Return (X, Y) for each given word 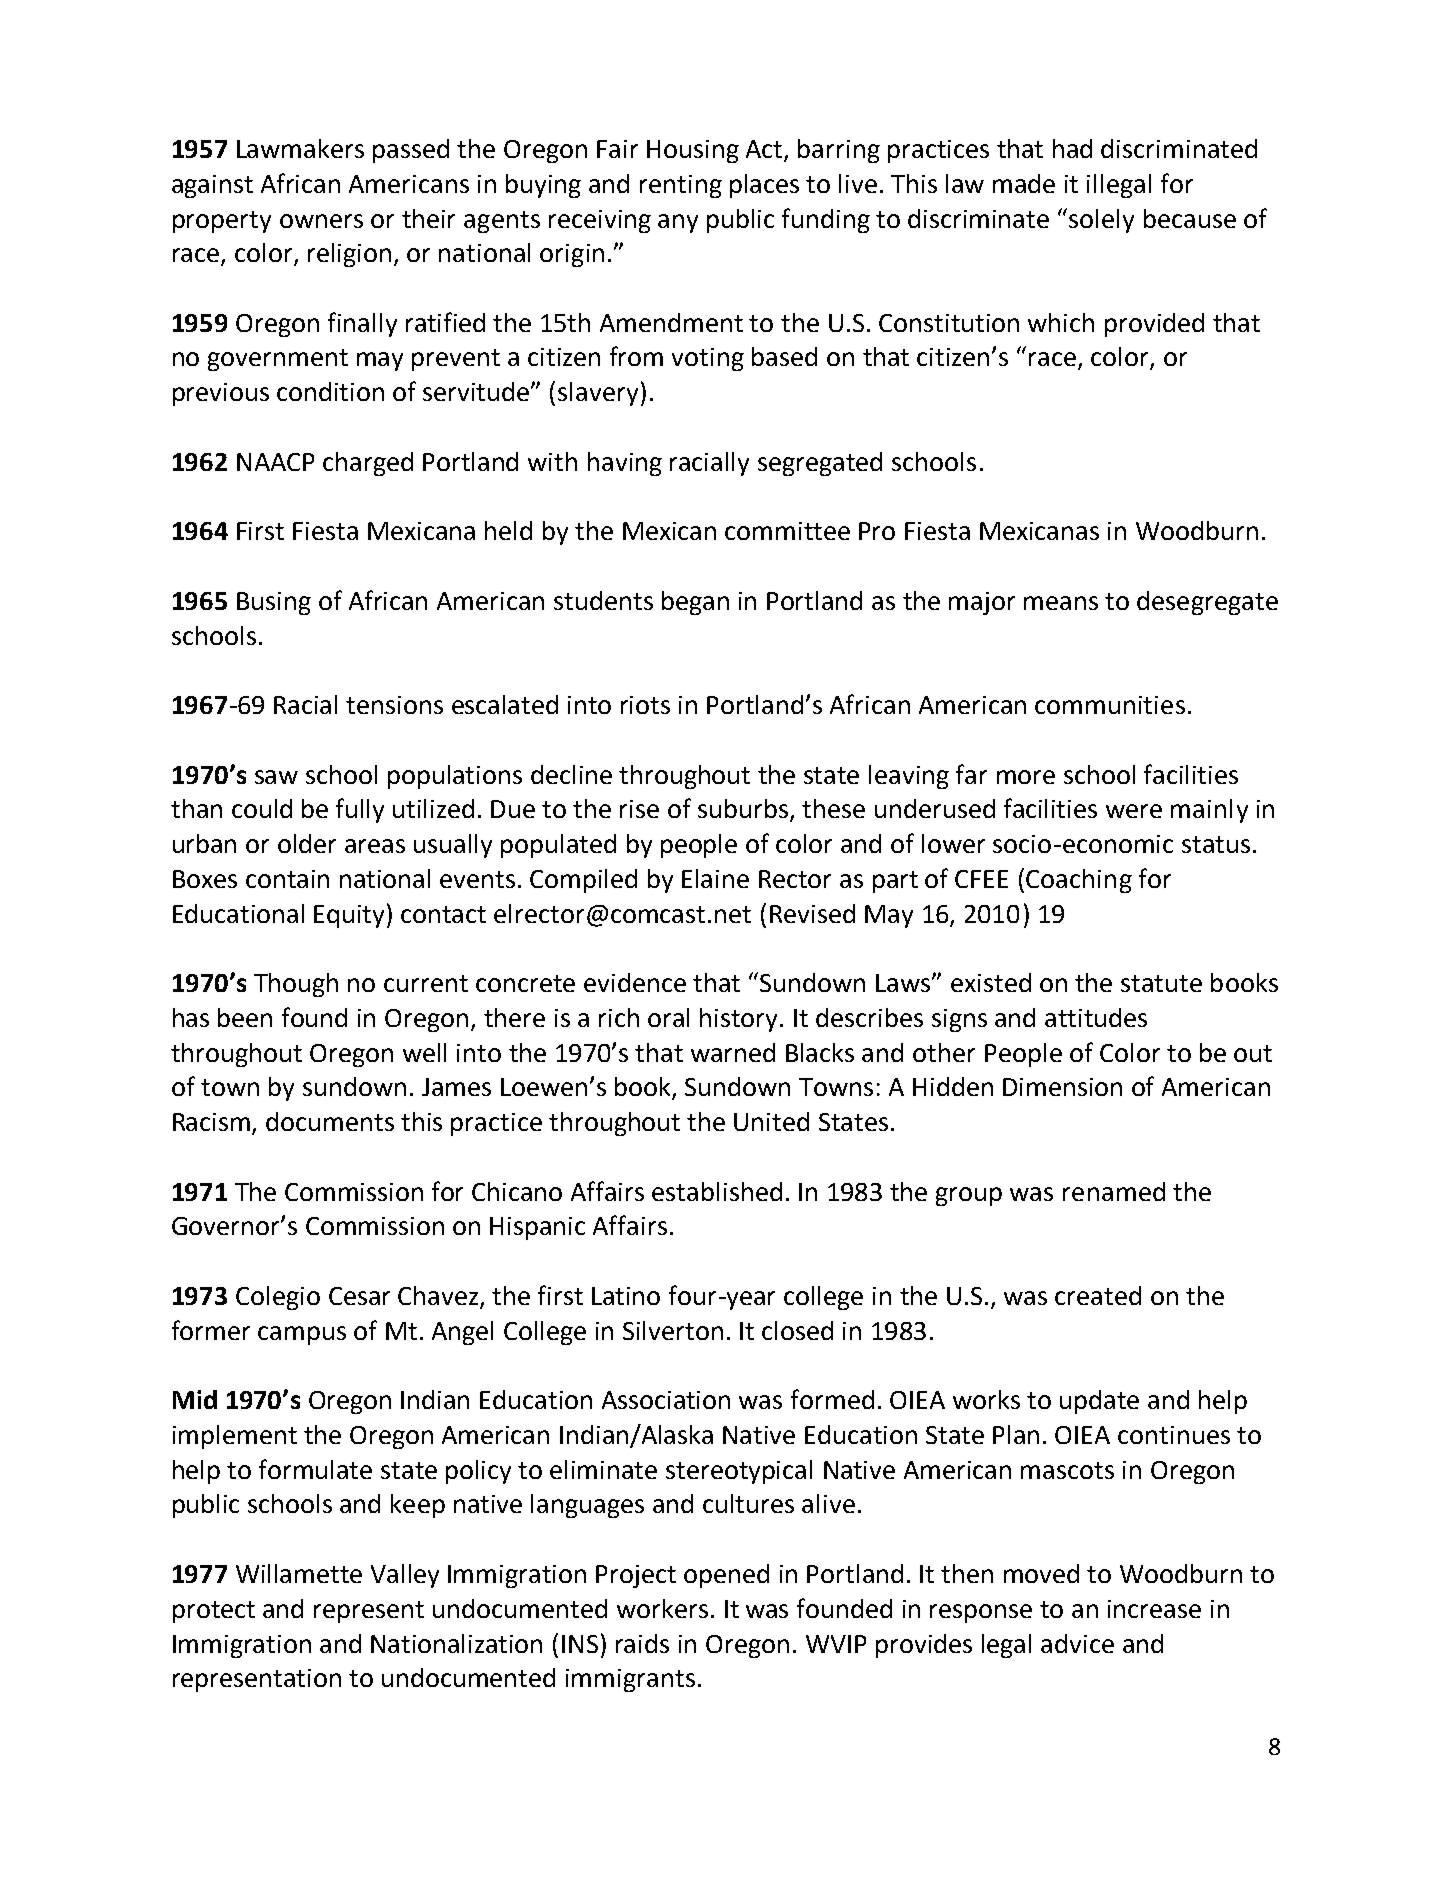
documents (330, 1121)
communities (1110, 705)
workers (662, 1608)
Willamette (299, 1573)
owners (321, 221)
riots (645, 705)
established (717, 1191)
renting (681, 186)
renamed (1114, 1191)
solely (1101, 221)
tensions (394, 705)
